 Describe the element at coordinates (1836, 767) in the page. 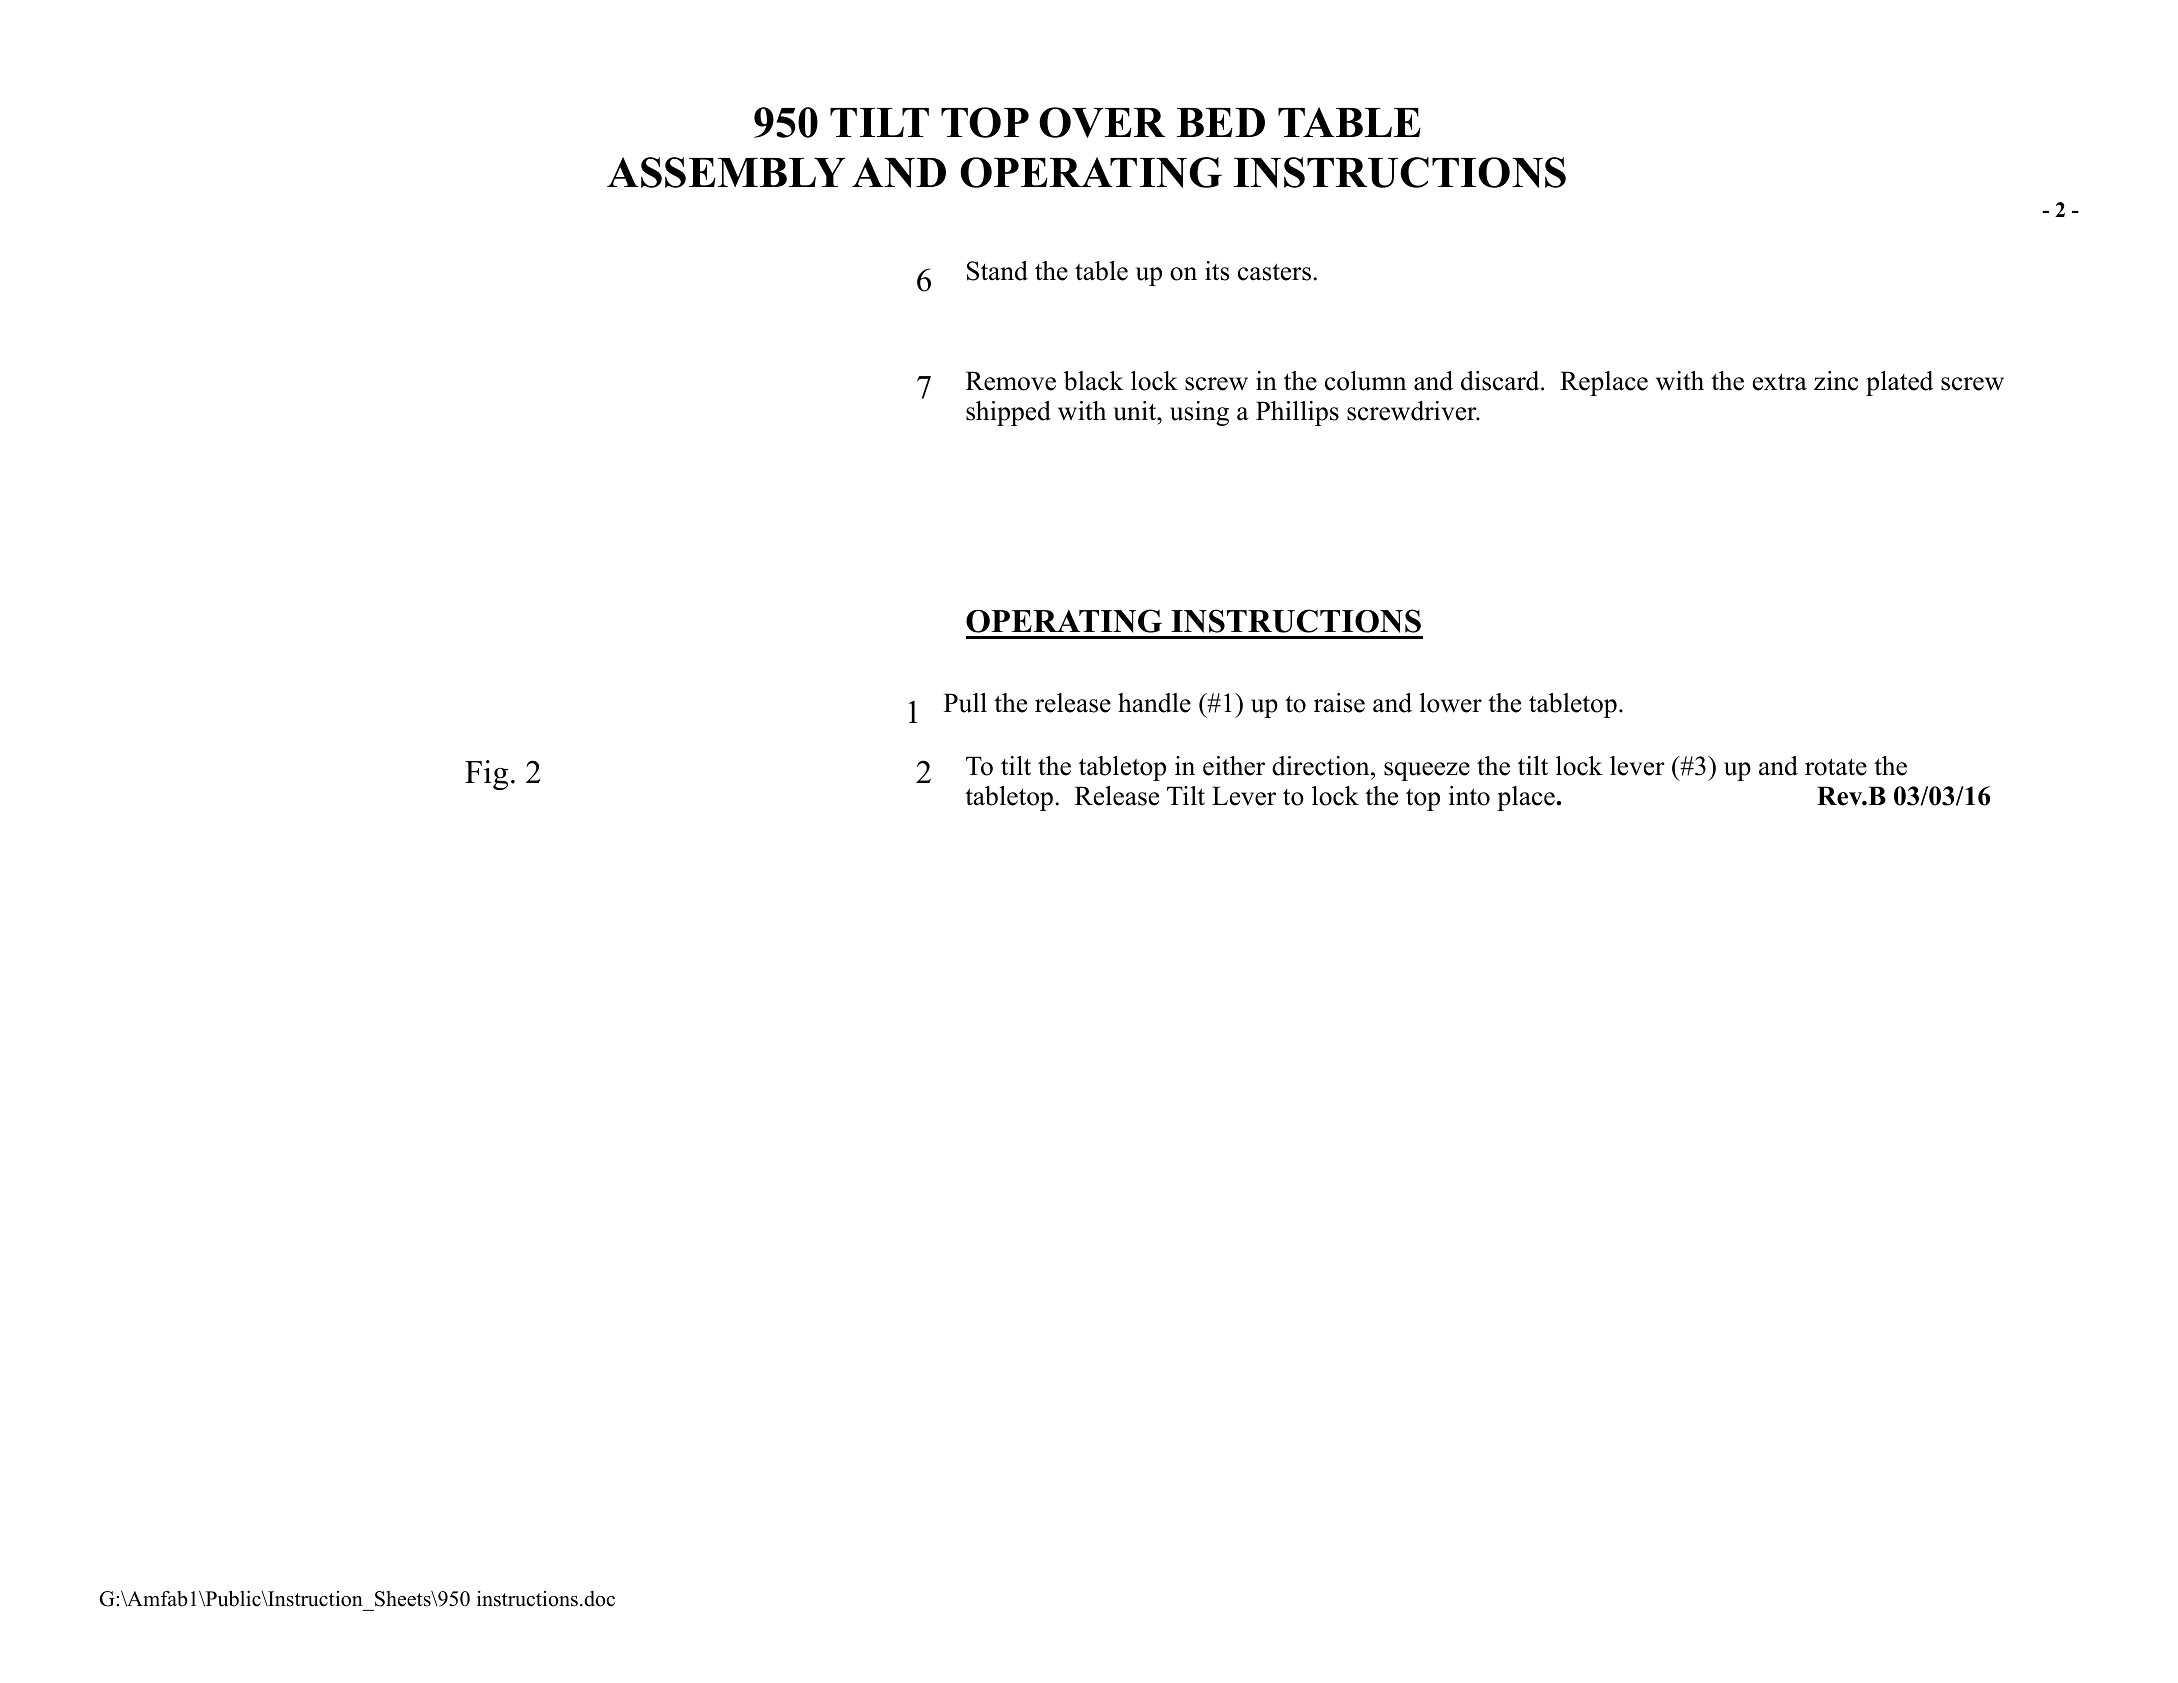

I see `rotate` at that location.
